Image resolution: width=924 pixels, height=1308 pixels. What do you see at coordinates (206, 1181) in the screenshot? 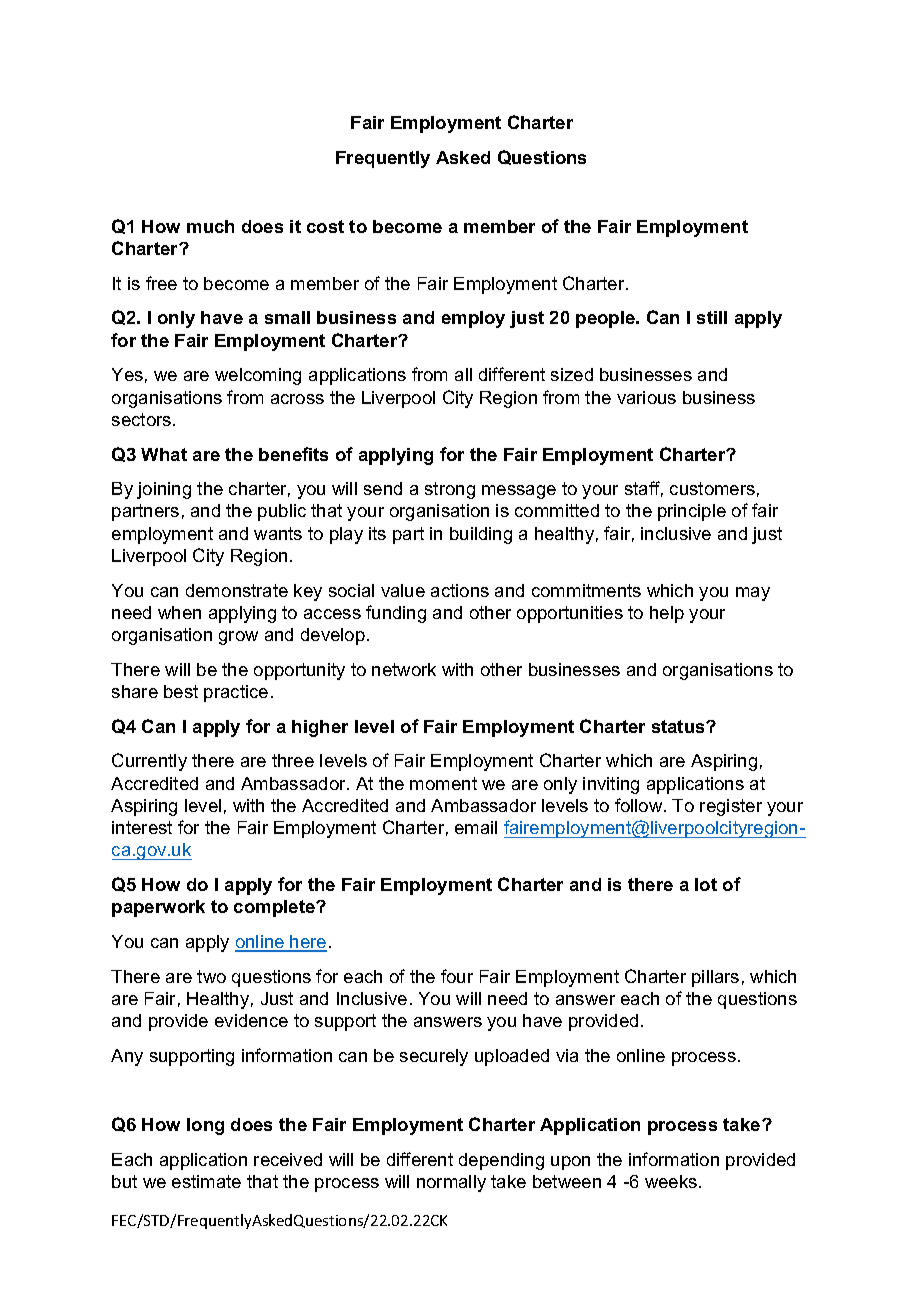
I see `estimate` at bounding box center [206, 1181].
